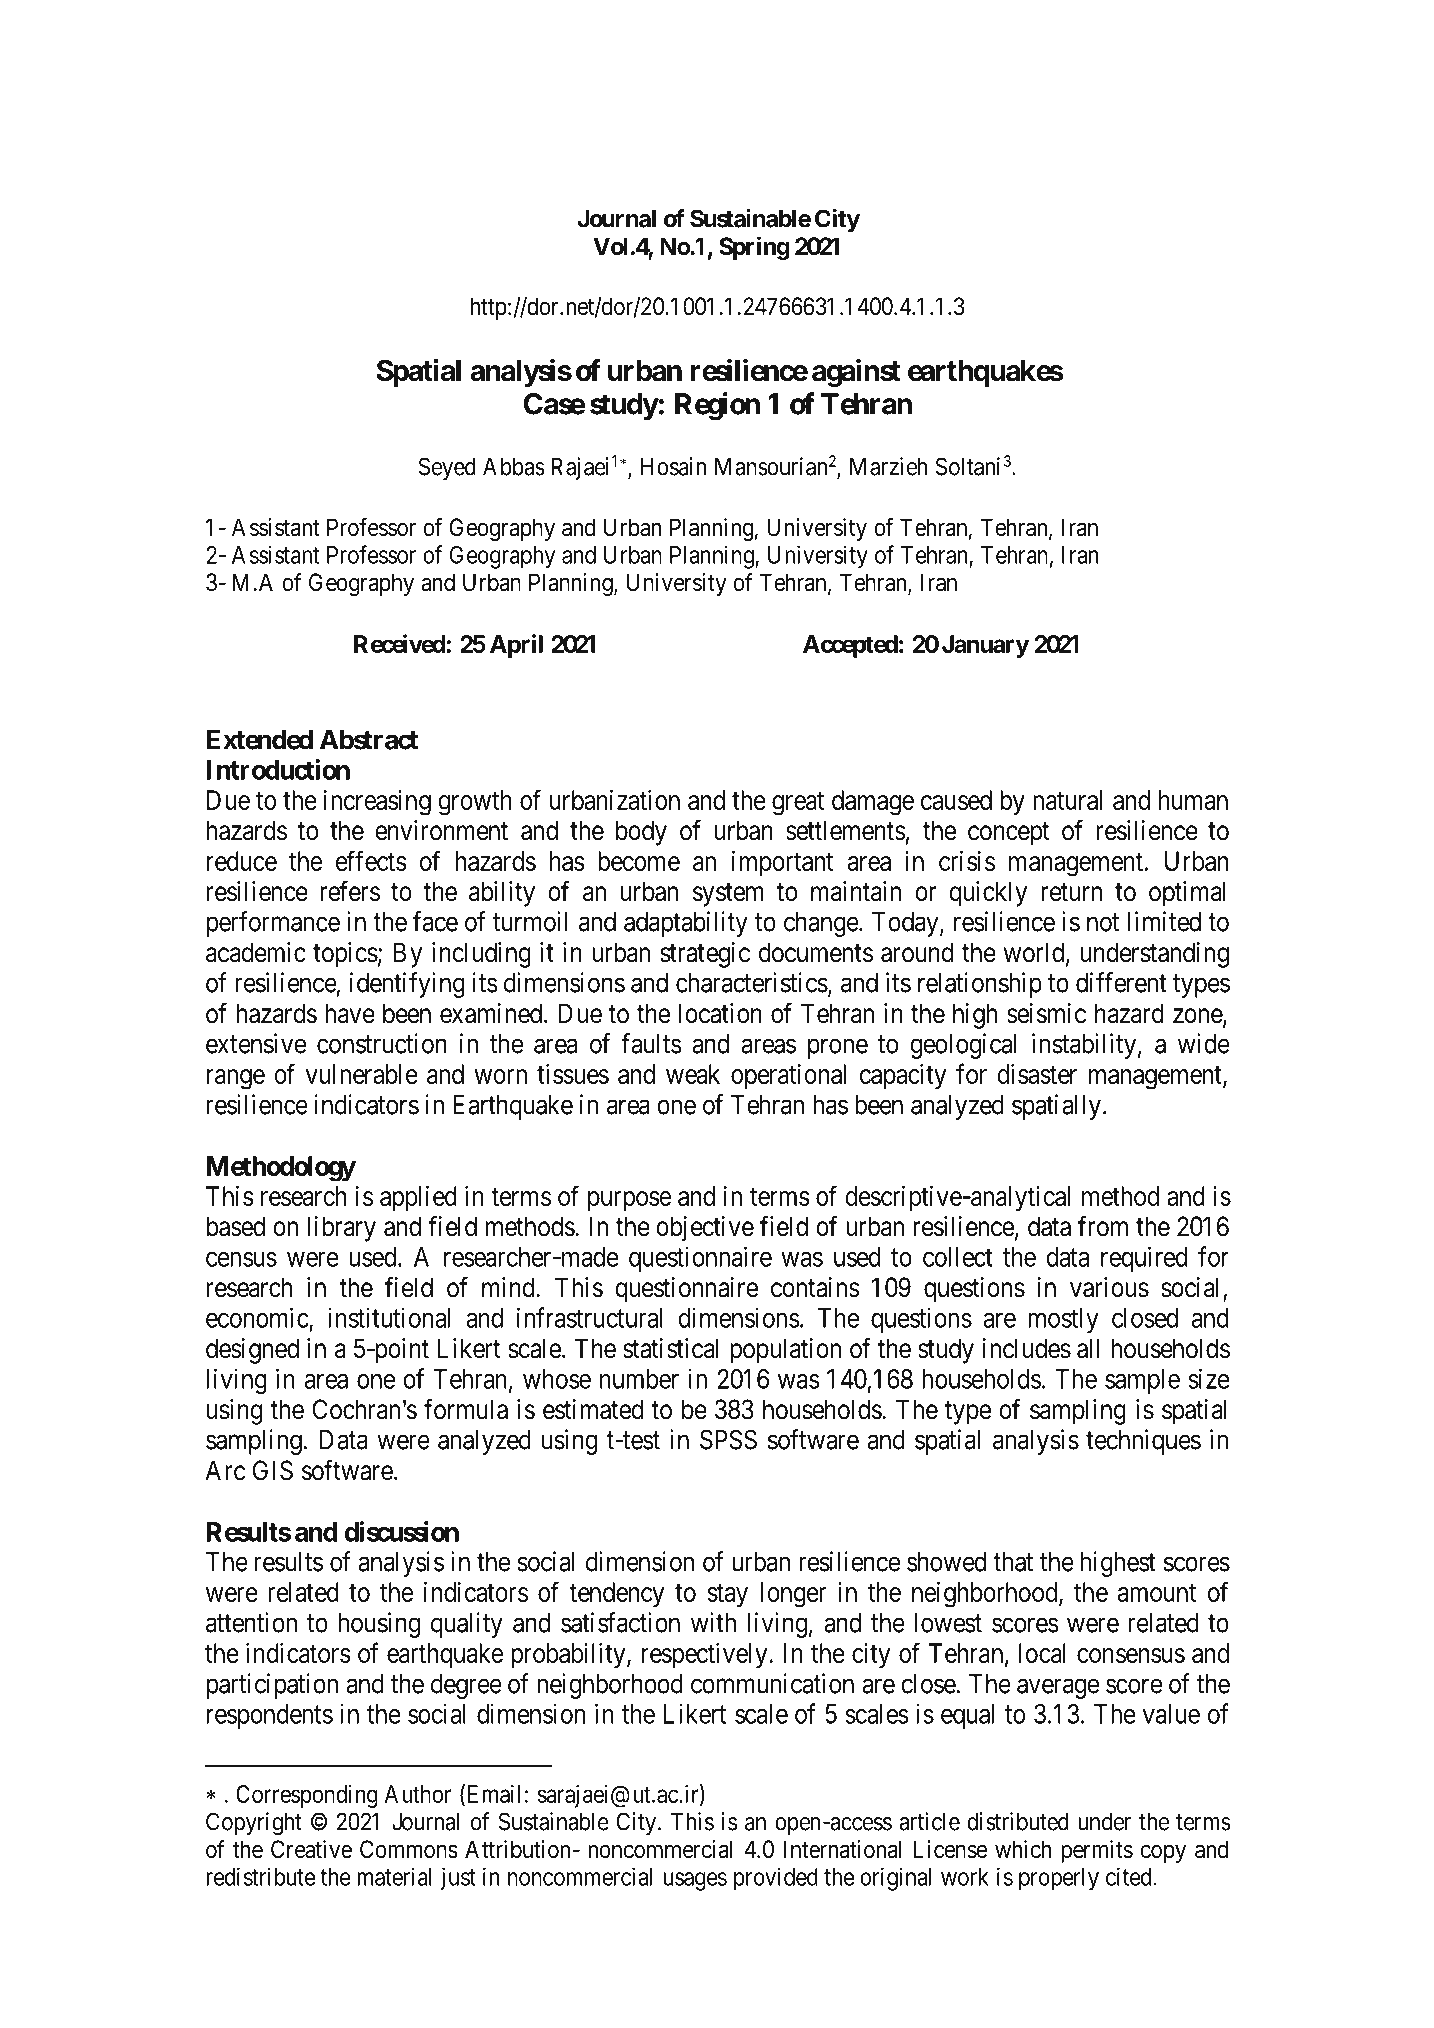  Describe the element at coordinates (856, 373) in the screenshot. I see `against` at that location.
